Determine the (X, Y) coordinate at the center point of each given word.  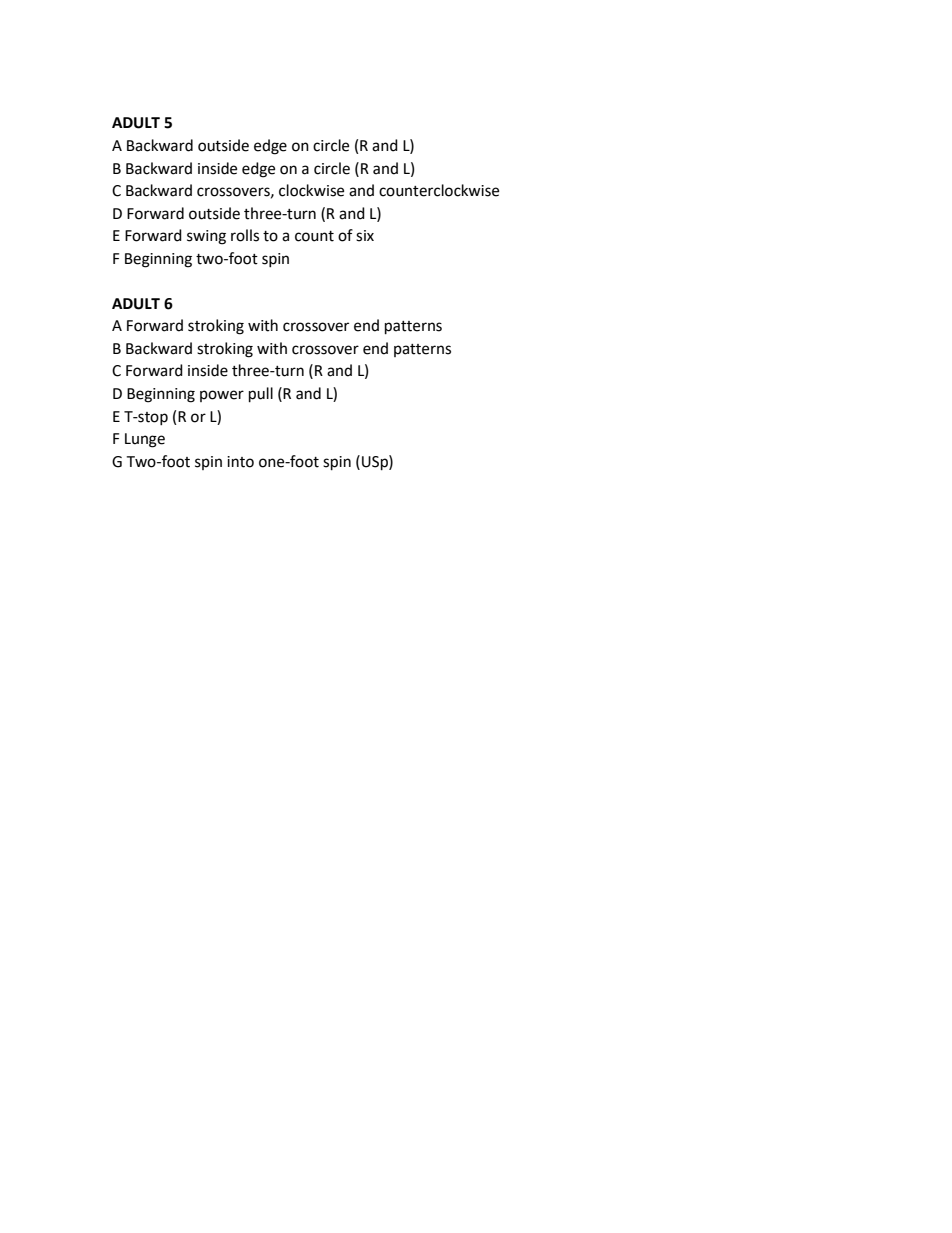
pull (261, 395)
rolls (245, 235)
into (240, 462)
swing (206, 237)
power (222, 396)
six (365, 236)
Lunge (145, 440)
